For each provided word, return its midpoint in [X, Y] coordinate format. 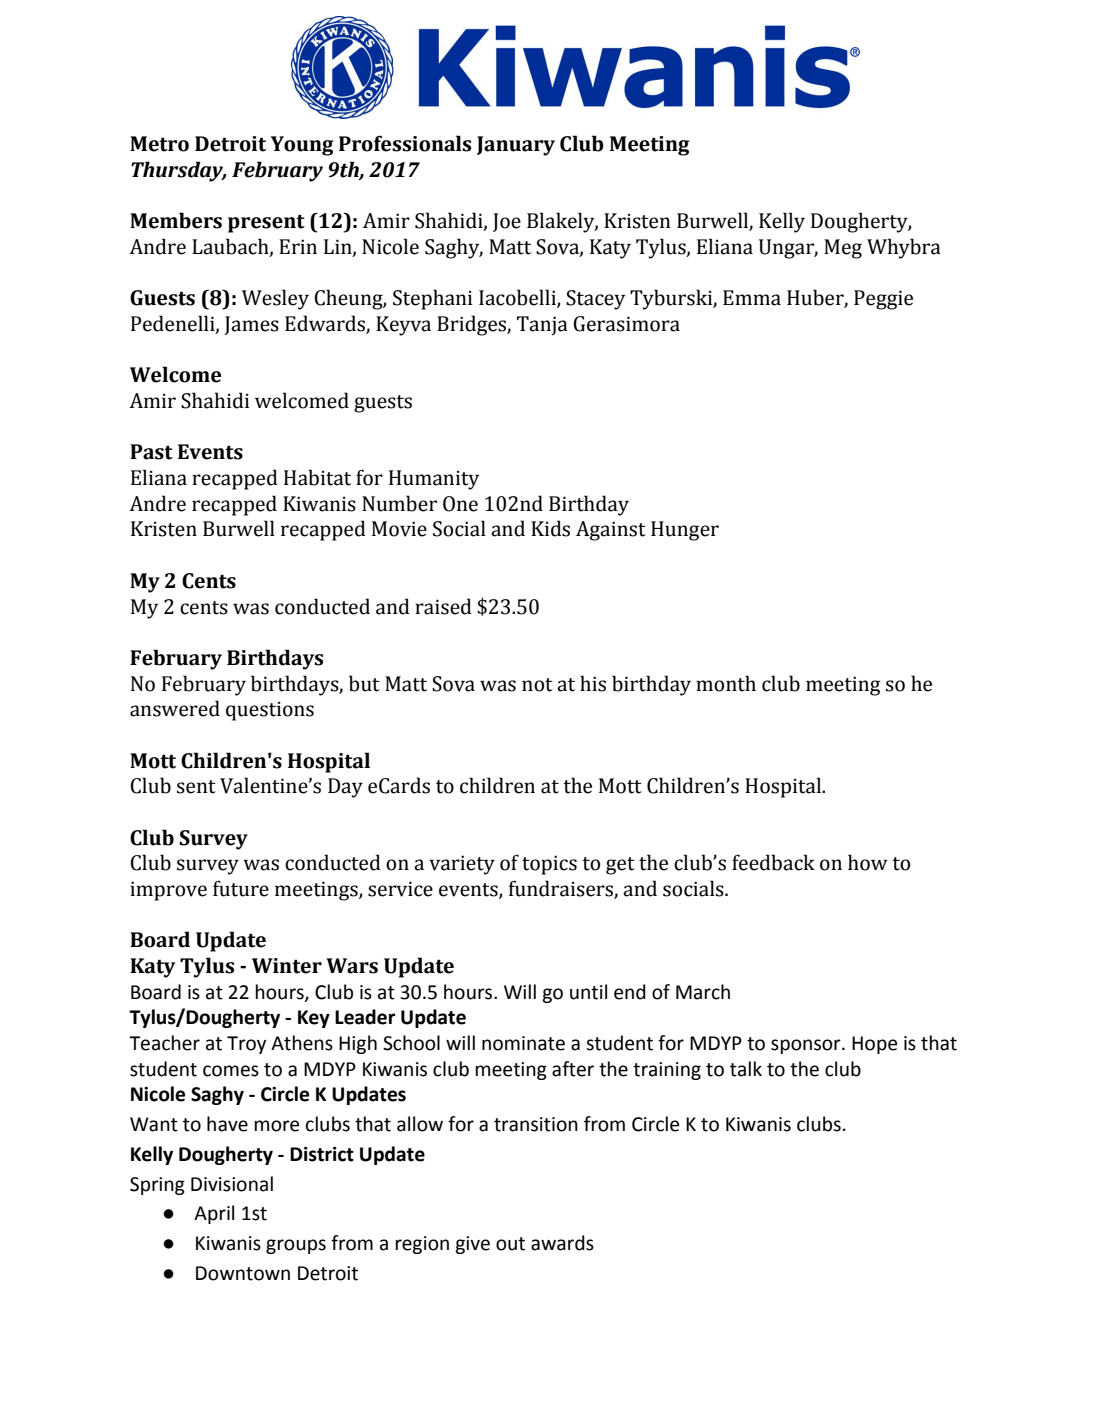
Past [151, 452]
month [726, 683]
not [537, 685]
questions [270, 711]
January [516, 146]
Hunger [685, 531]
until [588, 992]
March [703, 992]
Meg [843, 249]
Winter [287, 966]
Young [302, 146]
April [214, 1214]
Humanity [434, 480]
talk [746, 1069]
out [510, 1244]
